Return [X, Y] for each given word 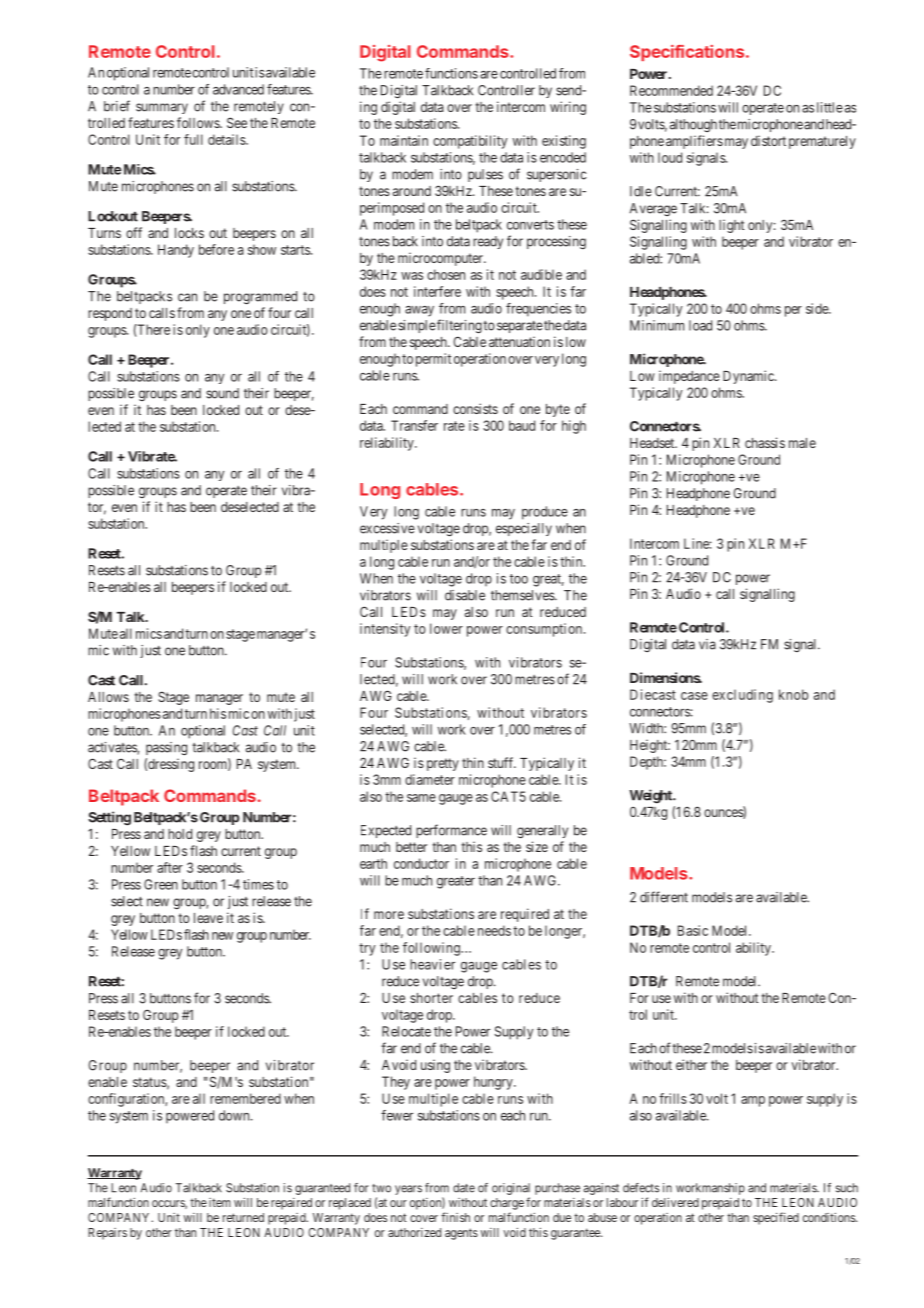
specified [776, 1218]
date [464, 1188]
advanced [238, 89]
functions [451, 73]
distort [768, 140]
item [220, 1202]
